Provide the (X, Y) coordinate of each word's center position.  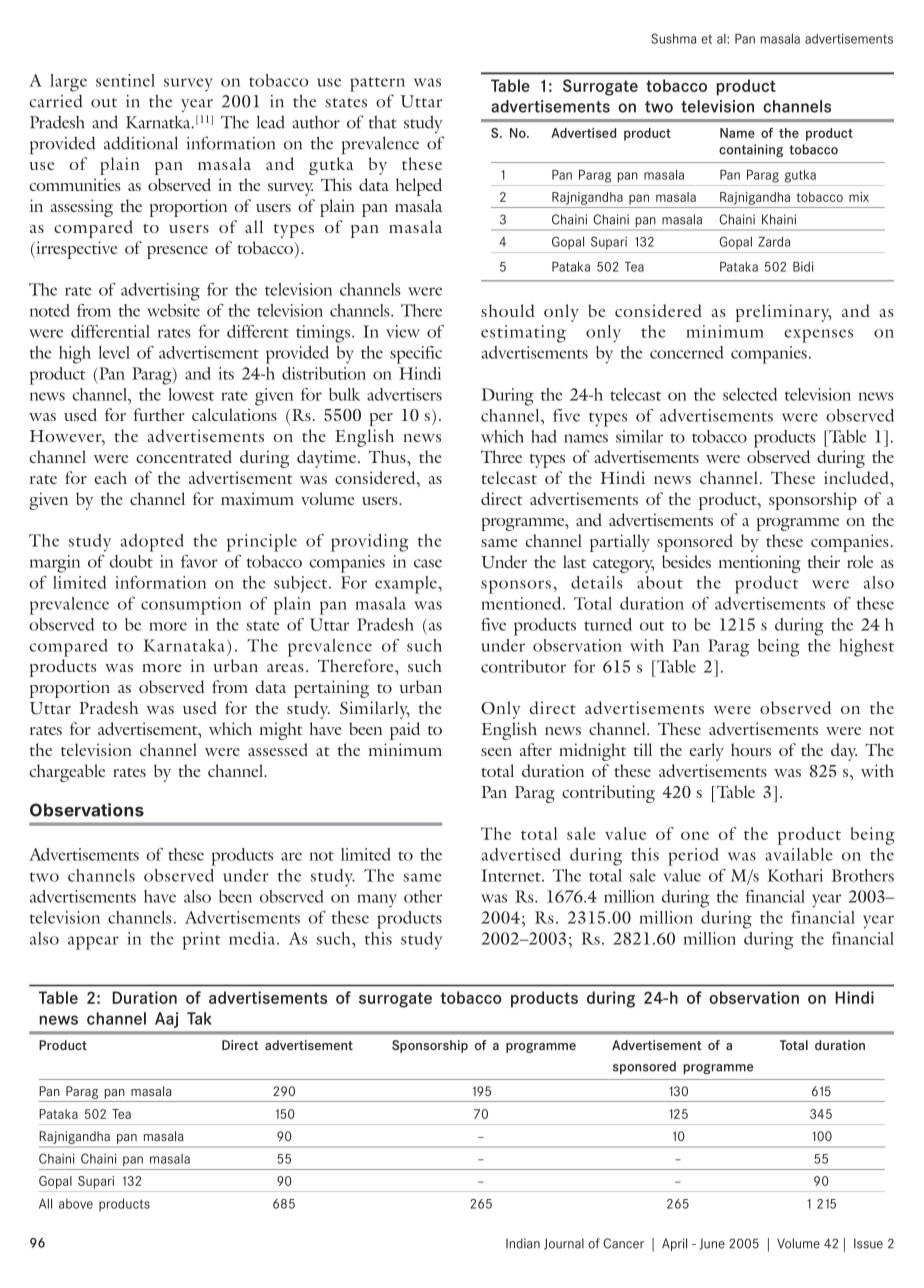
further (159, 414)
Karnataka (184, 645)
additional (141, 143)
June (712, 1244)
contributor (523, 666)
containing (751, 150)
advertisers (404, 394)
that (383, 122)
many (377, 901)
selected (750, 394)
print (202, 941)
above (76, 1204)
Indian (523, 1243)
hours (751, 749)
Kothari (795, 875)
